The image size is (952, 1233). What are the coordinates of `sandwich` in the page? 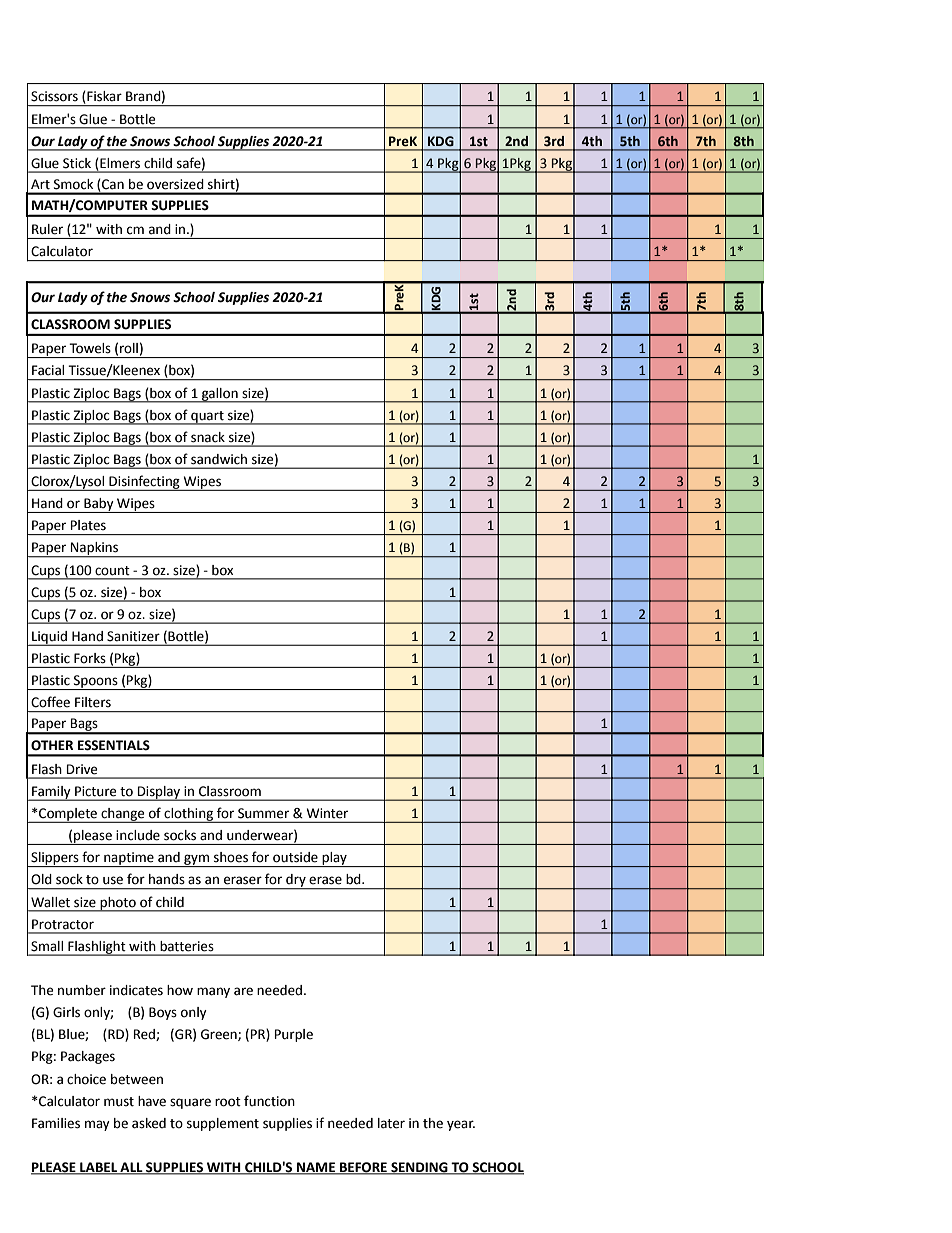 It's located at (219, 459).
